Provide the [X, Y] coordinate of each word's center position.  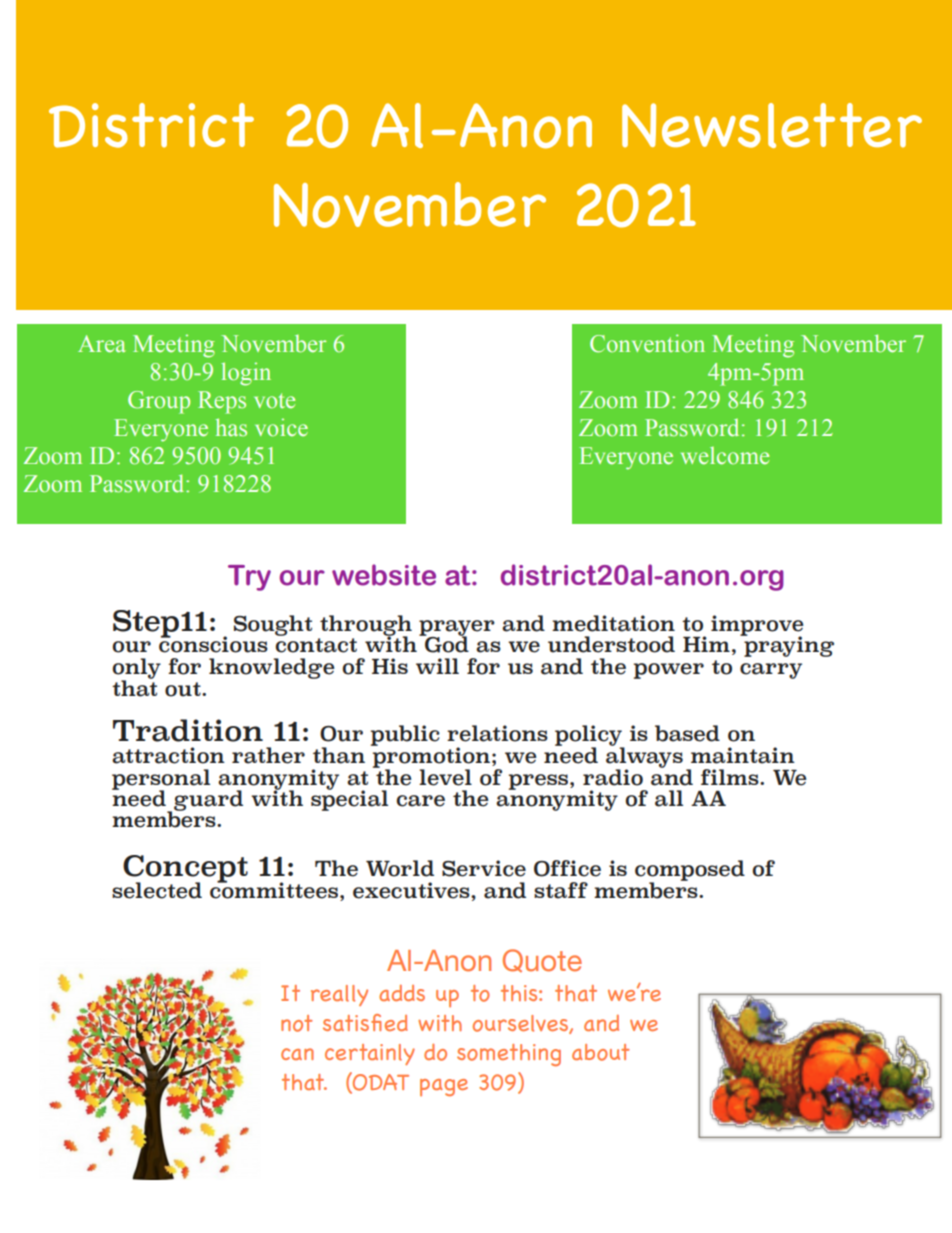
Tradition [188, 730]
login [246, 374]
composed [690, 872]
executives [412, 890]
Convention [647, 343]
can [297, 1054]
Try [249, 578]
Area [102, 344]
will [437, 666]
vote [274, 401]
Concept [185, 870]
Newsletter [772, 125]
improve [757, 626]
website [384, 575]
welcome [725, 456]
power [669, 671]
